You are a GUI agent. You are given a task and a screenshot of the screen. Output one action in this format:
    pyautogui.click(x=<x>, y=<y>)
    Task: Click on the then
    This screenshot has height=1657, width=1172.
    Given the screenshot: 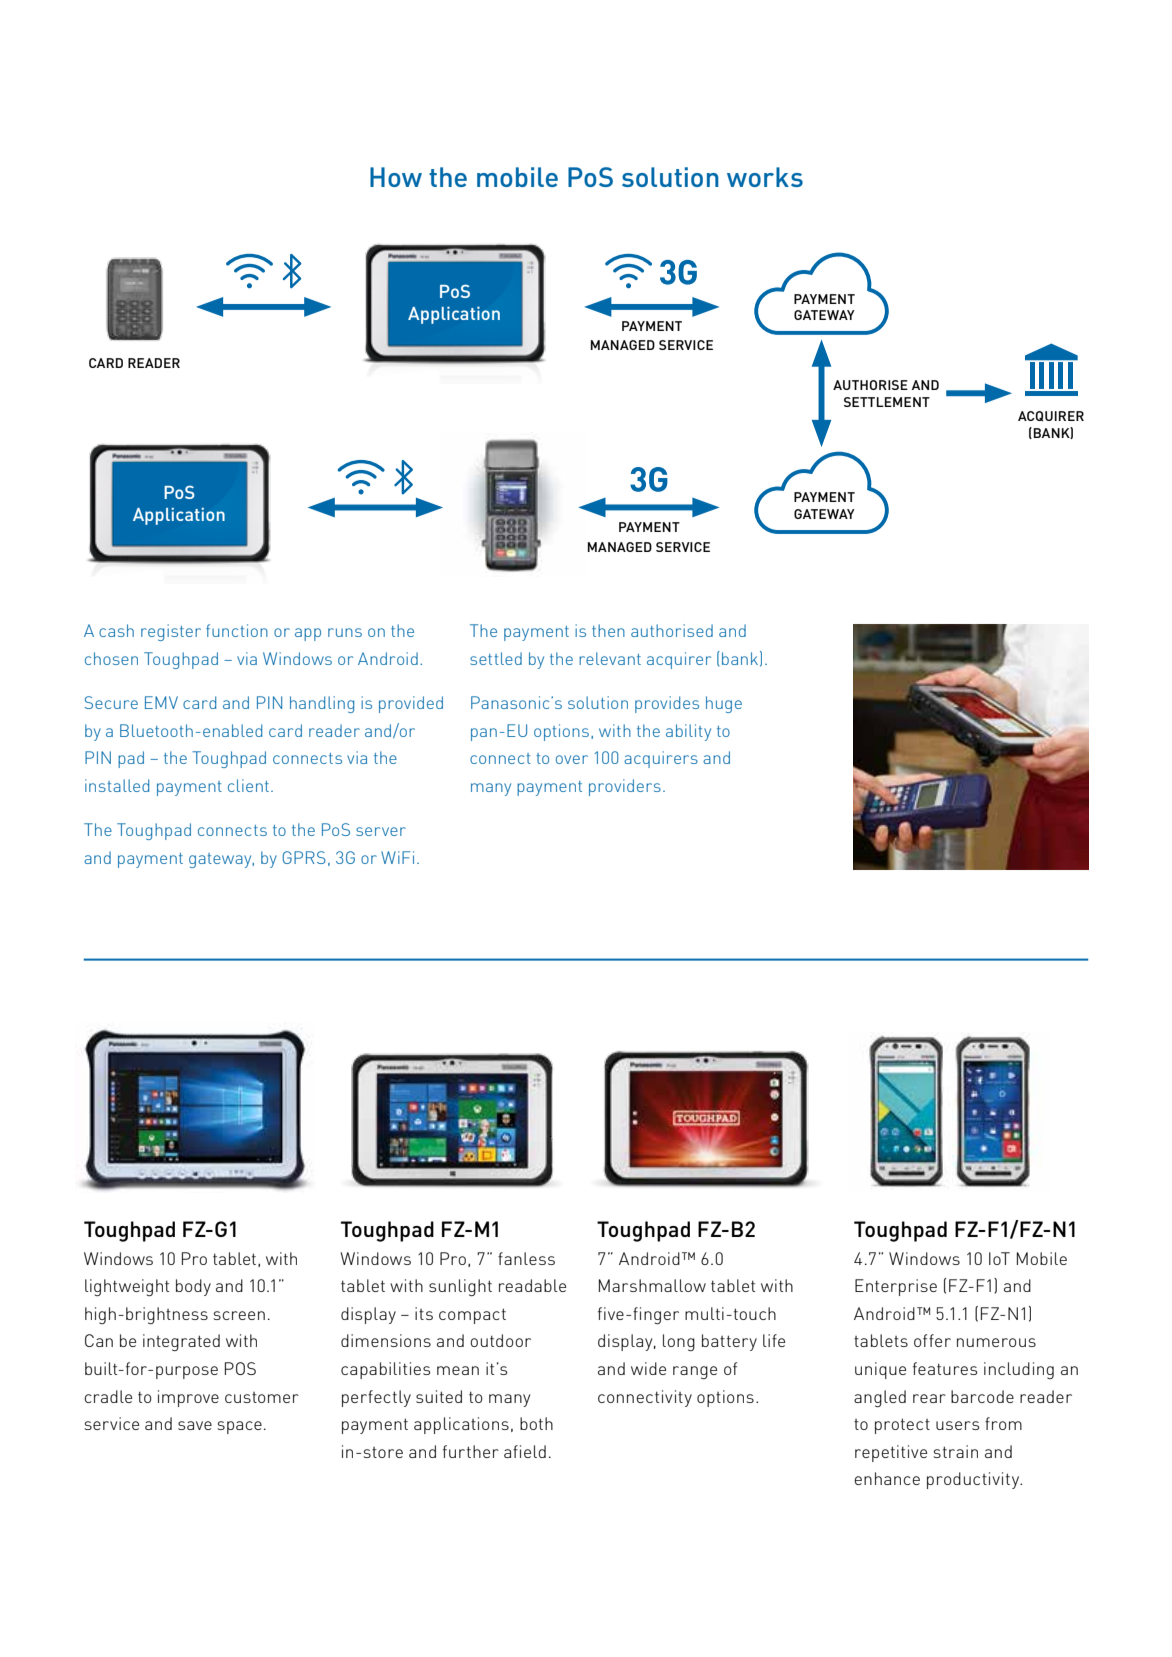 What is the action you would take?
    pyautogui.click(x=608, y=630)
